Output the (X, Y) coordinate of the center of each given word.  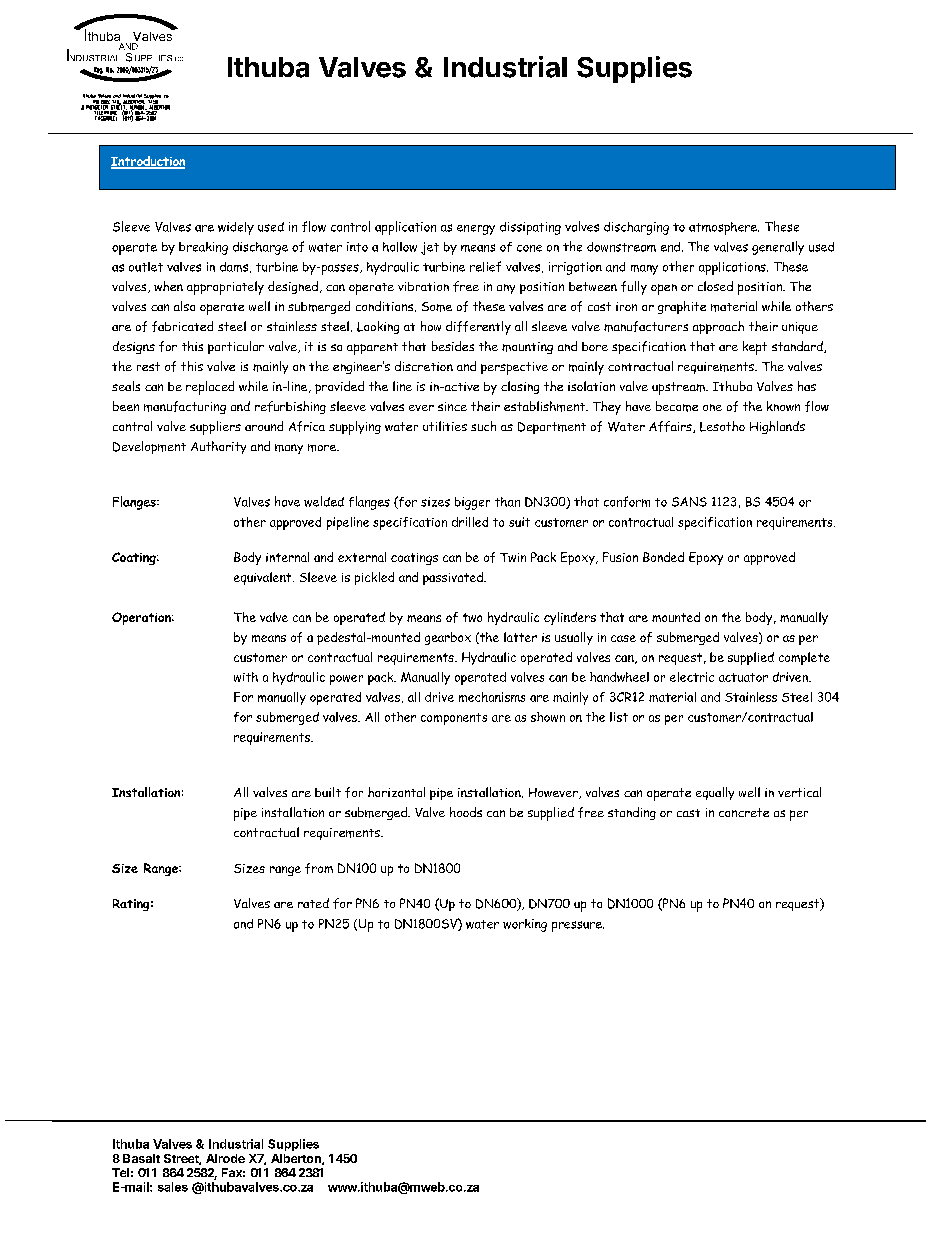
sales (173, 1187)
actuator (743, 677)
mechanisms (492, 697)
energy (476, 230)
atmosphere (724, 228)
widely (236, 228)
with (246, 677)
